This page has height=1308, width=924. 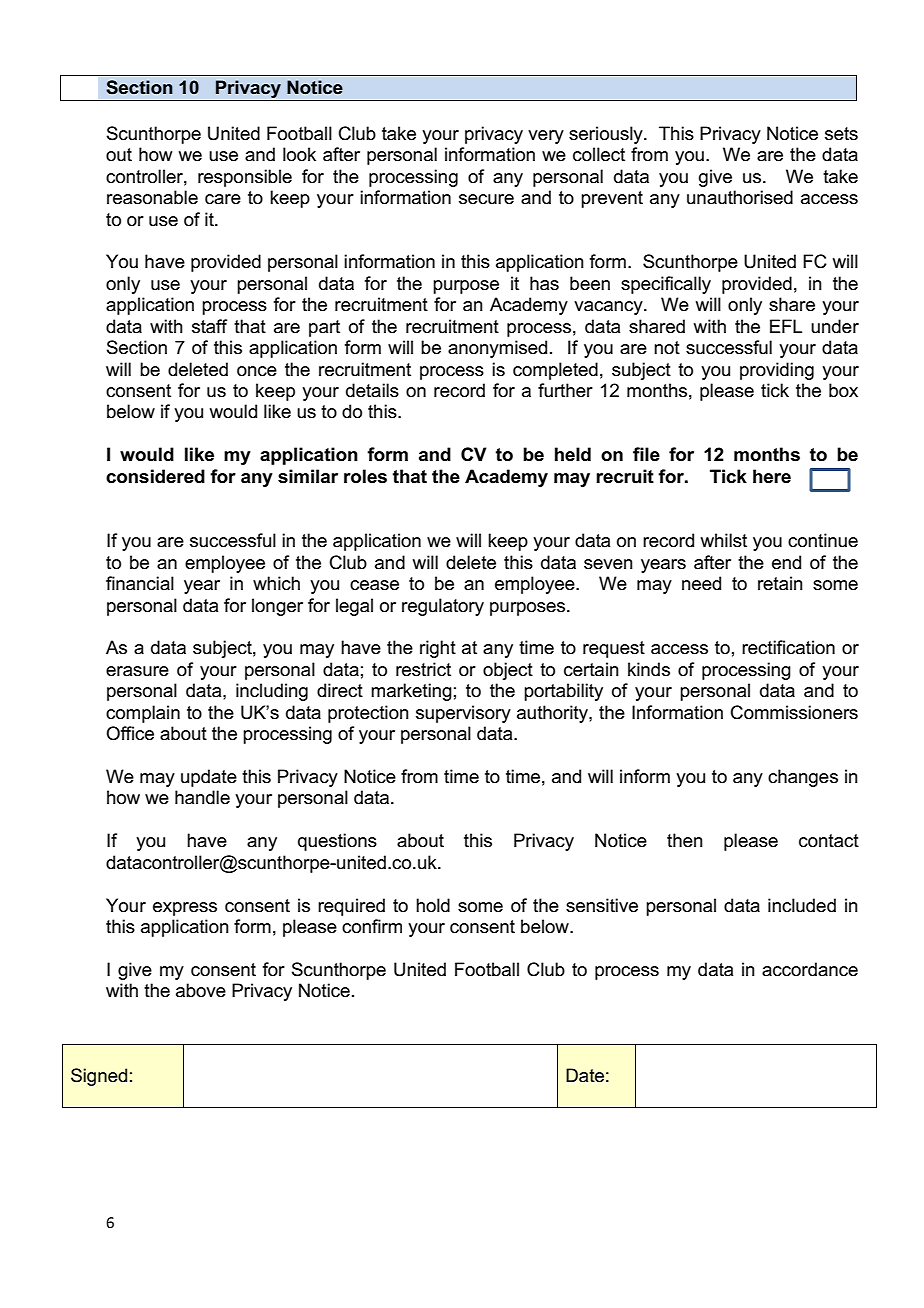 I want to click on hold, so click(x=433, y=905).
